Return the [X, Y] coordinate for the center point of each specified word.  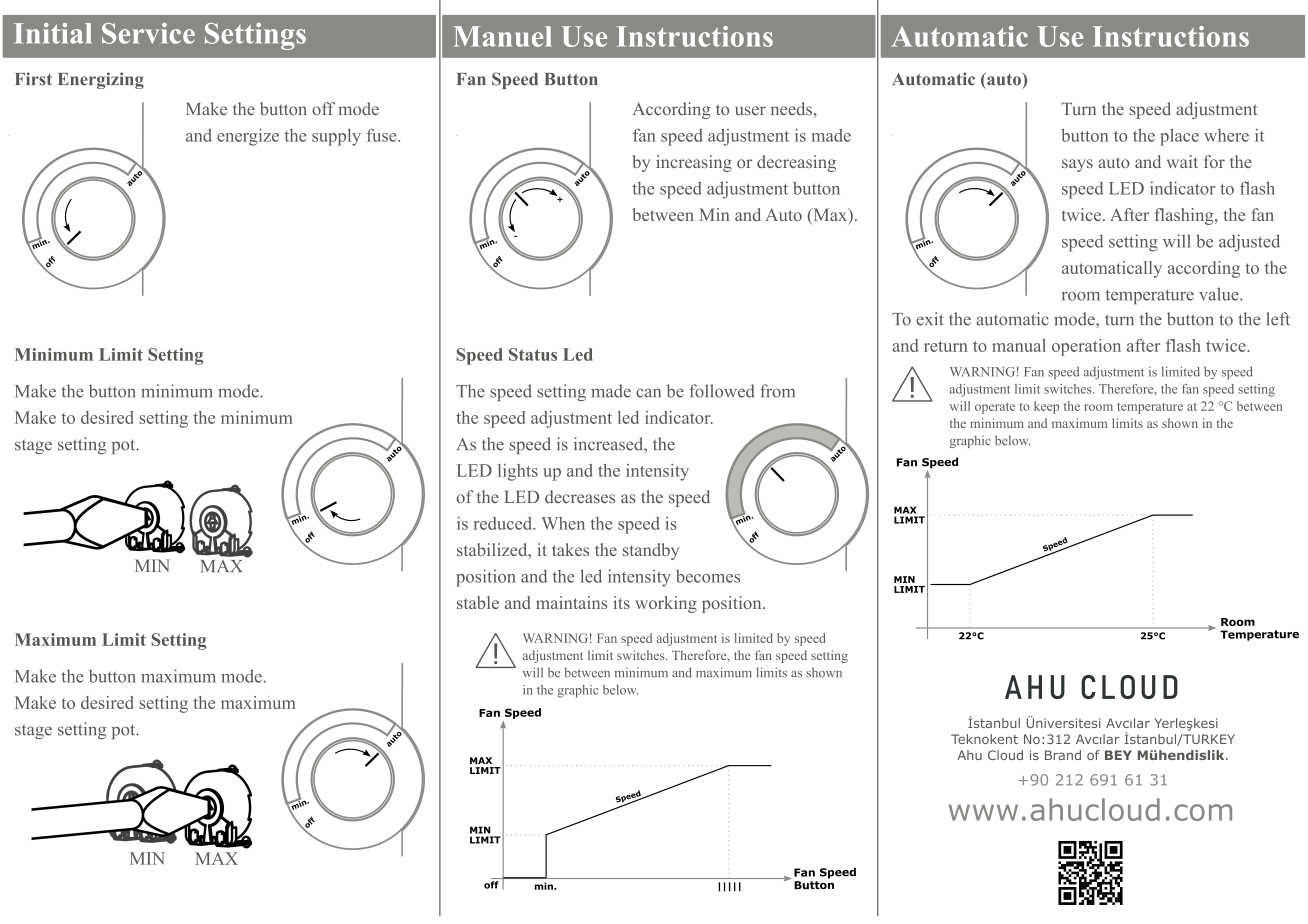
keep [1046, 407]
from [777, 391]
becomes [708, 576]
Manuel [502, 36]
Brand [1063, 755]
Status [533, 354]
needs [791, 109]
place [1179, 137]
